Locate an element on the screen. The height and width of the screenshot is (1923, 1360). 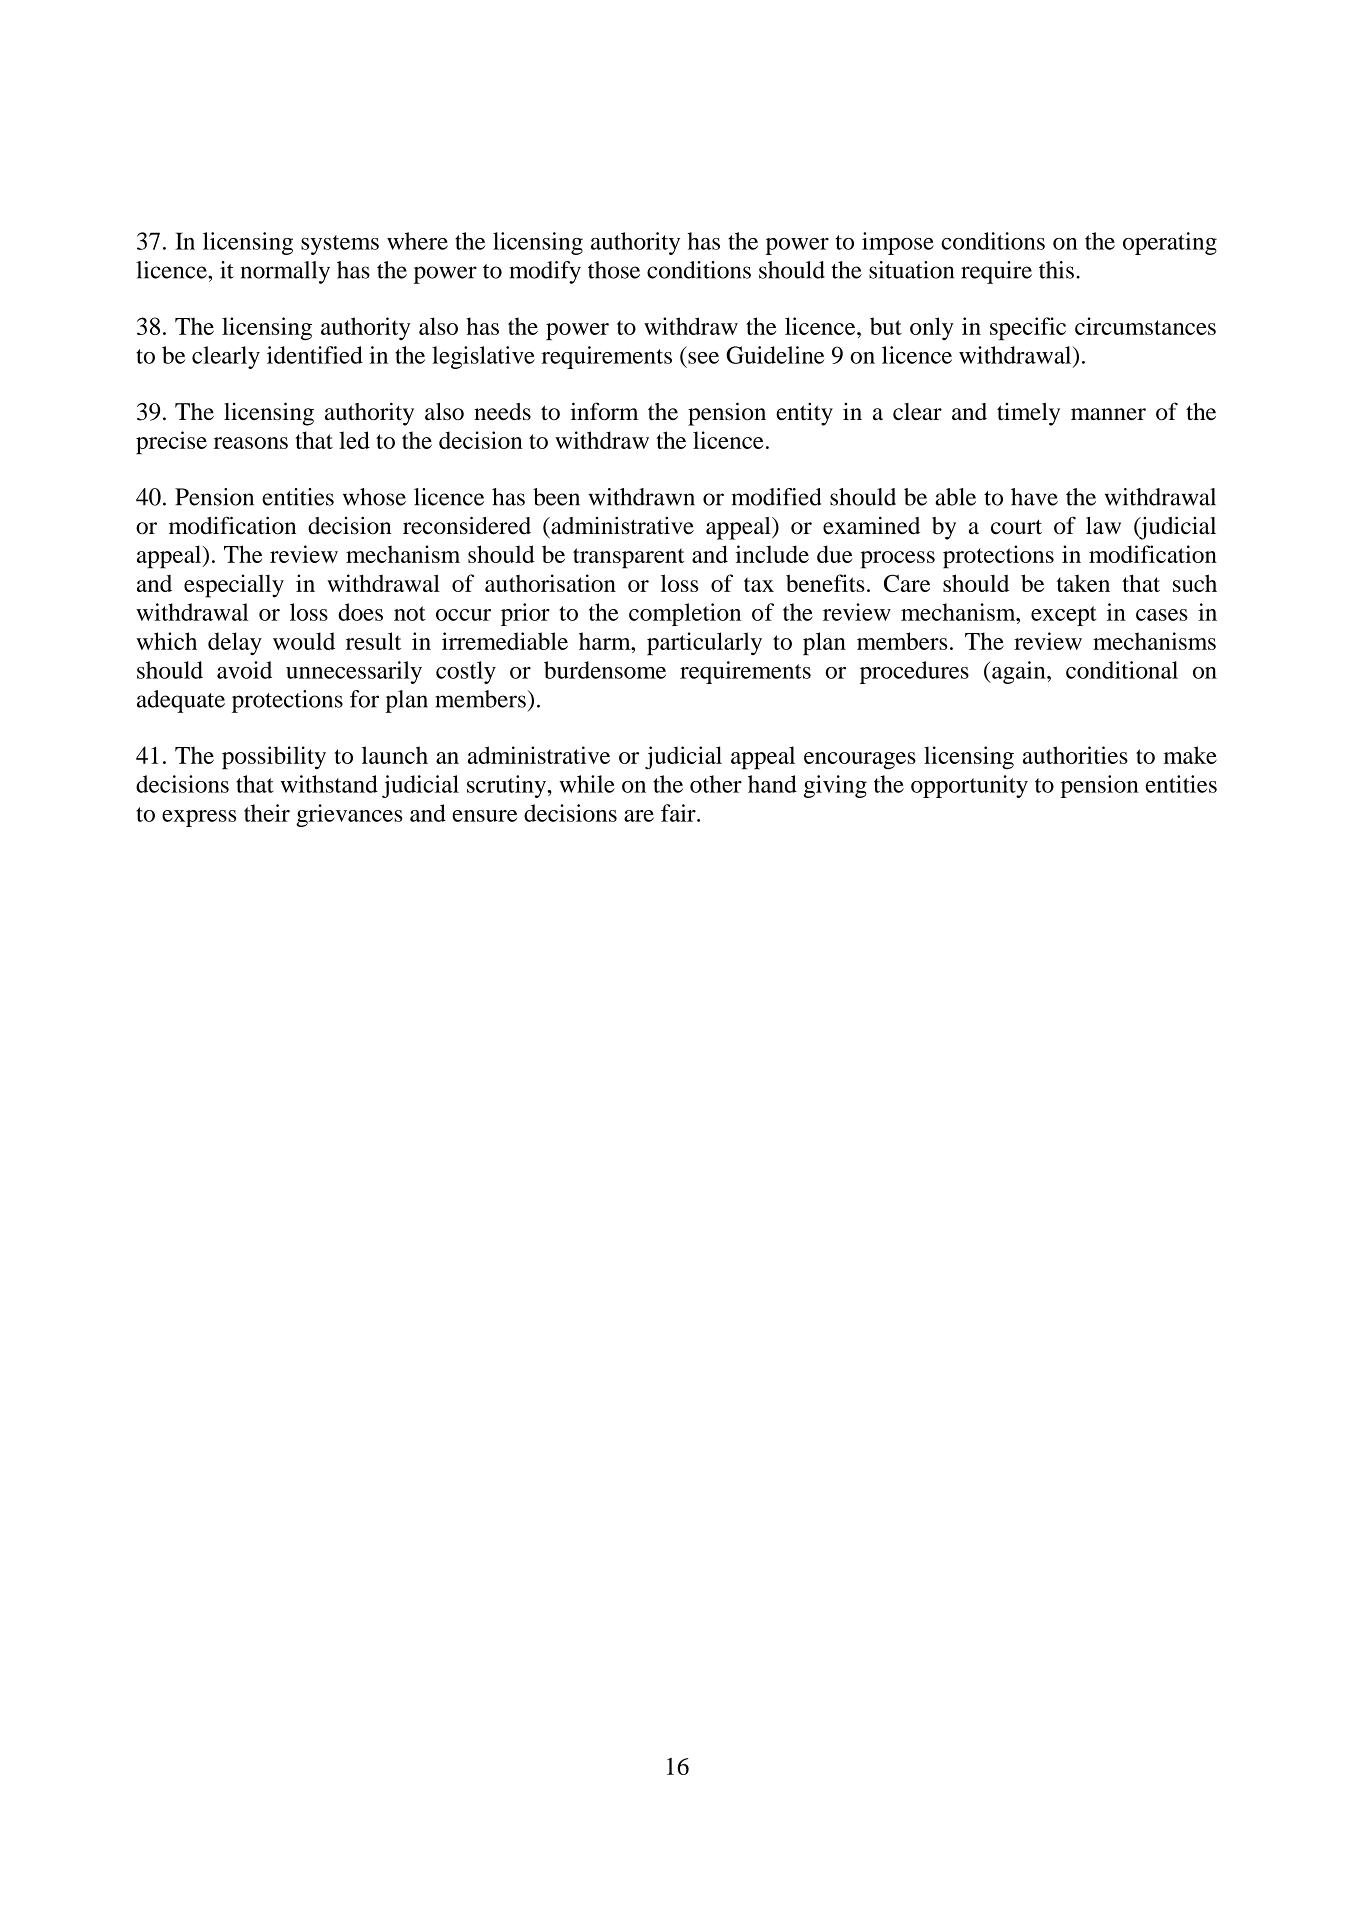
fair is located at coordinates (679, 813).
